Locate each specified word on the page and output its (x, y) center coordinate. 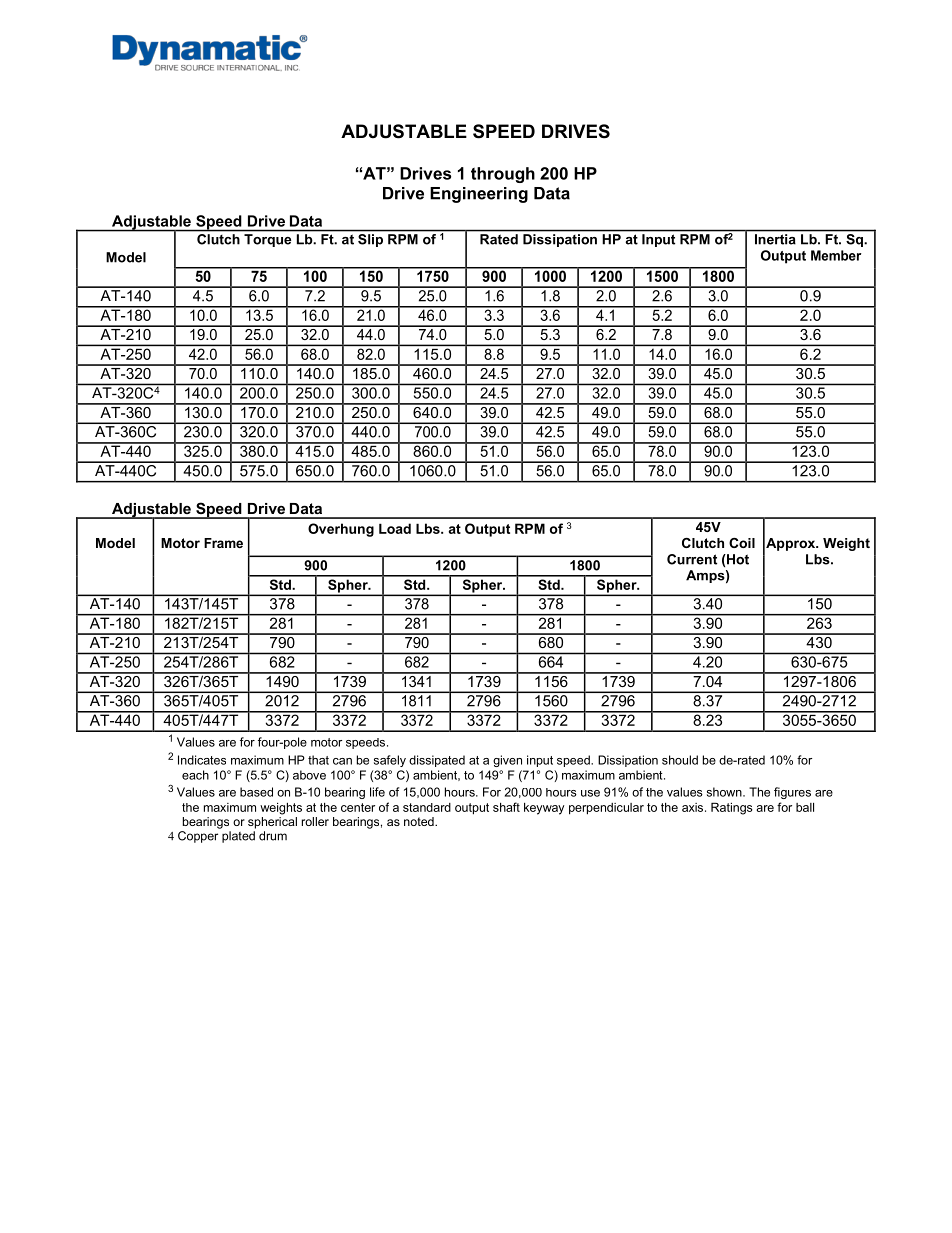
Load (395, 528)
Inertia (775, 239)
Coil (742, 543)
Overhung (341, 530)
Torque (267, 240)
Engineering (479, 195)
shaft (506, 807)
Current (692, 559)
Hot (737, 559)
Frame (223, 543)
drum (273, 836)
